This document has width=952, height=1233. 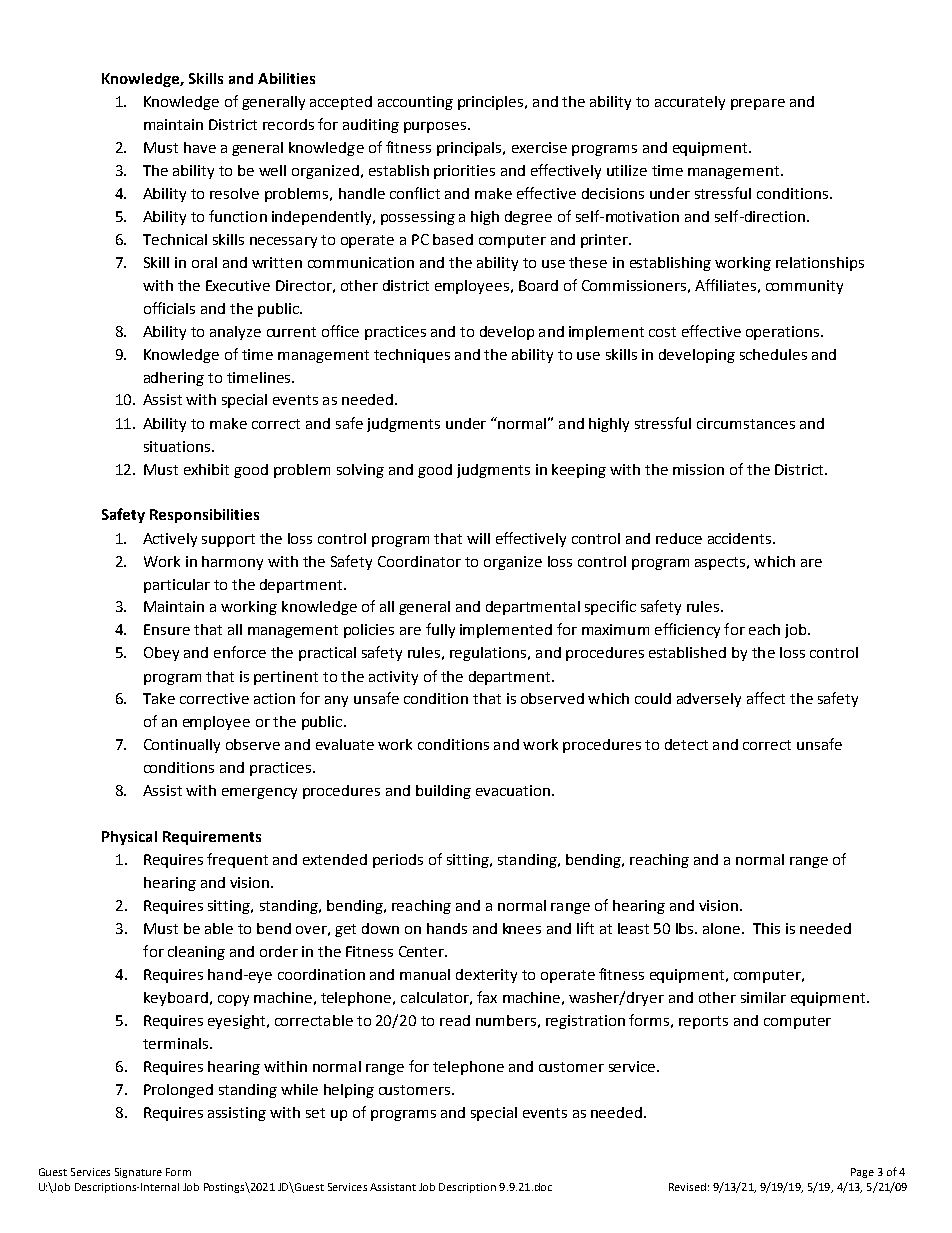 What do you see at coordinates (489, 654) in the document?
I see `regulations` at bounding box center [489, 654].
